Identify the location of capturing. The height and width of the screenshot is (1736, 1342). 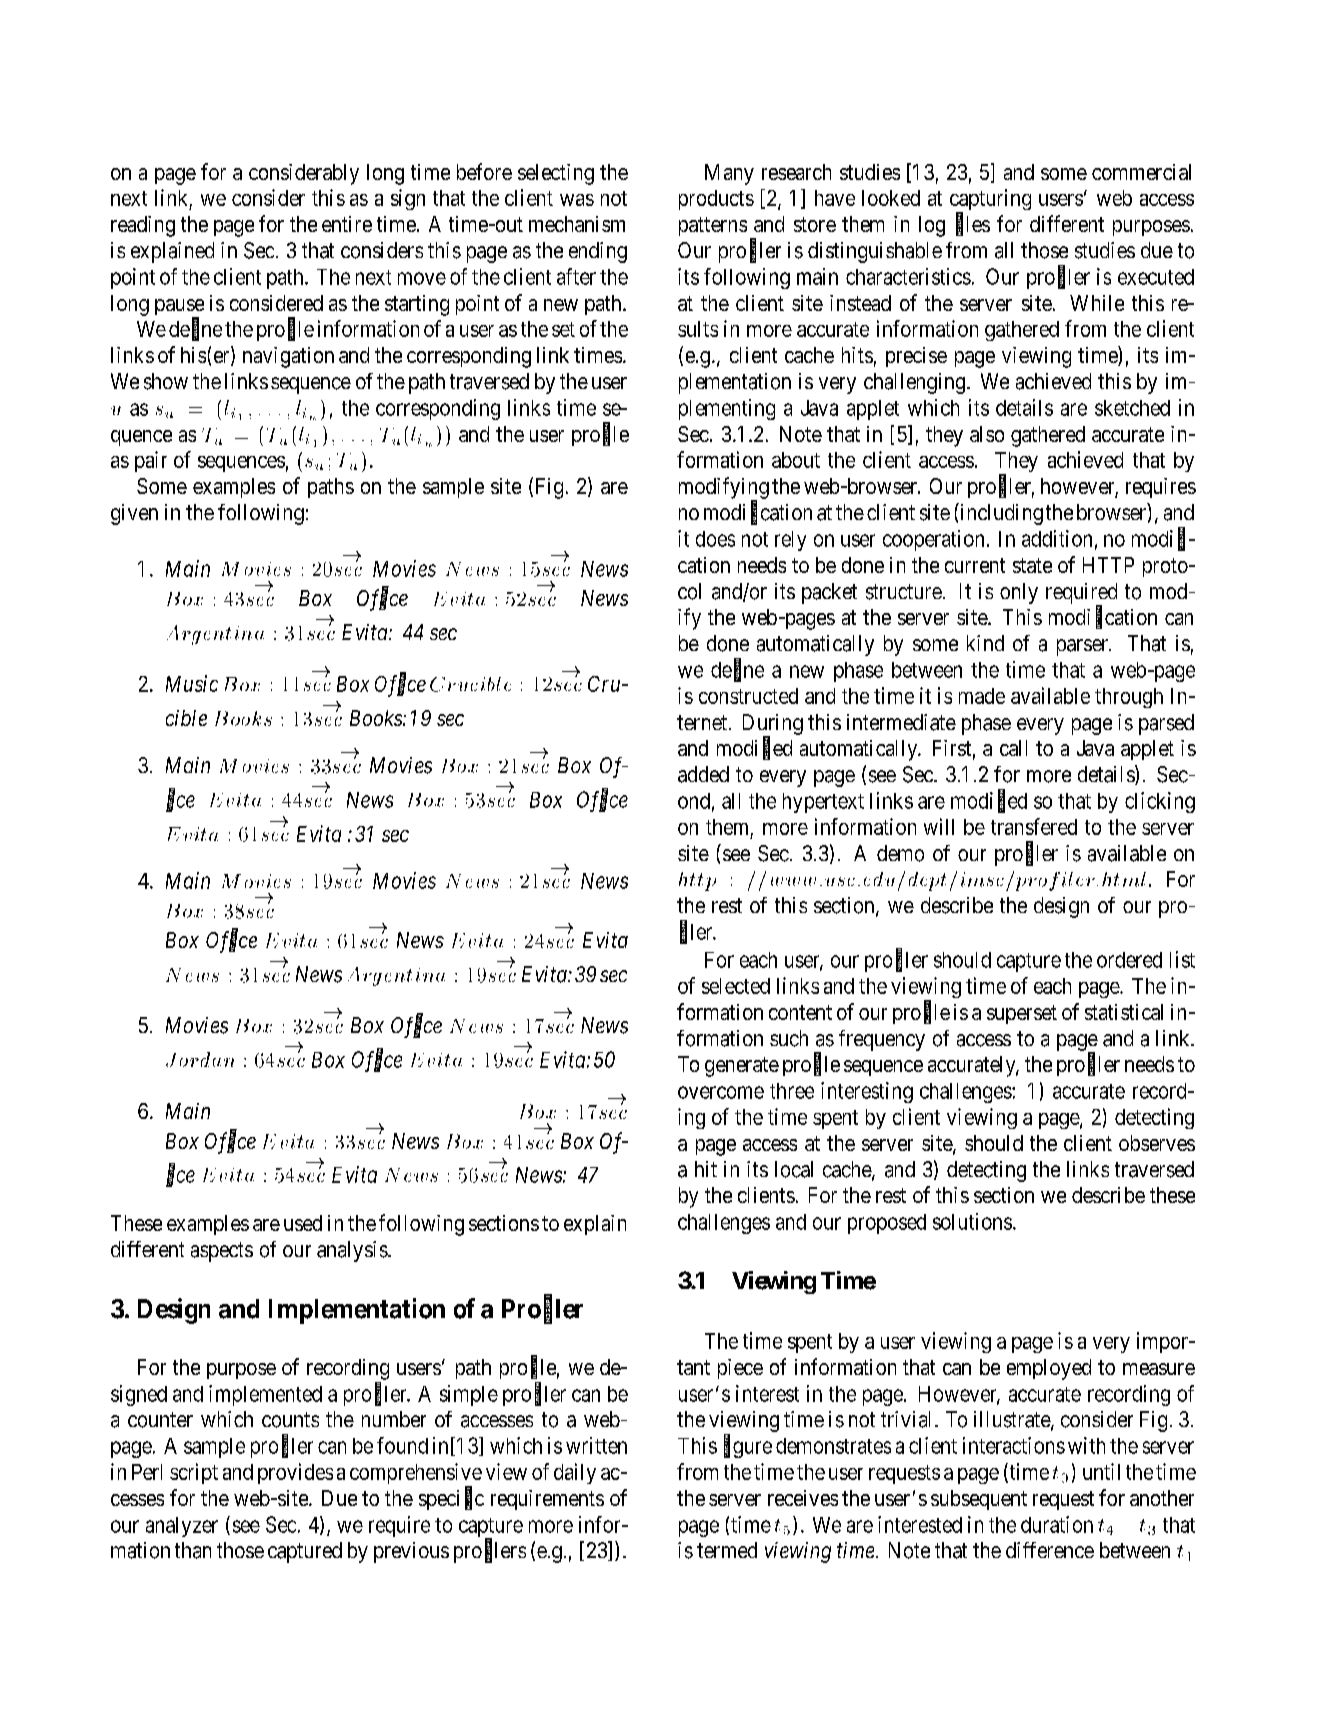
(990, 201).
